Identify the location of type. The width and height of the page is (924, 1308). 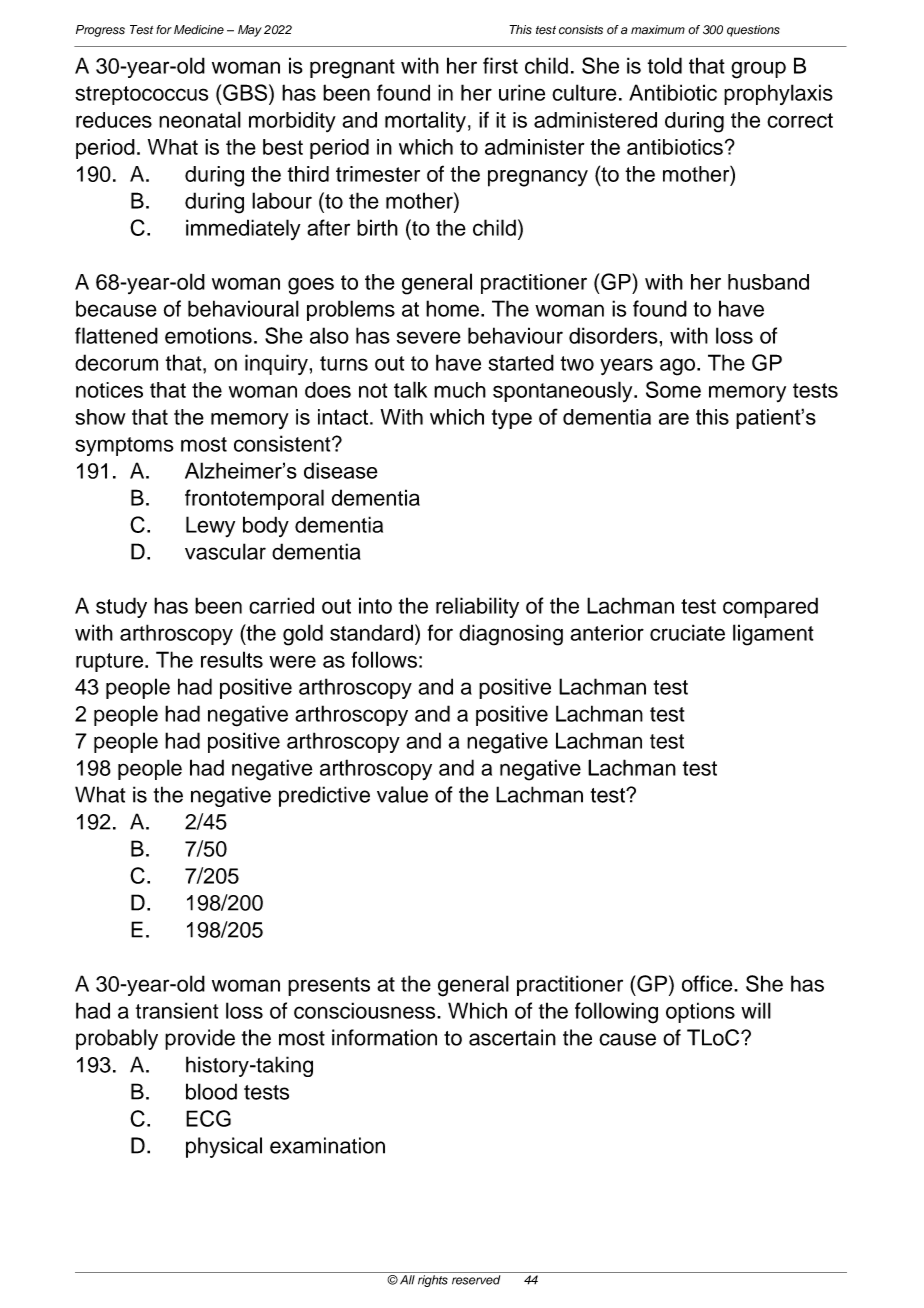
(512, 419).
